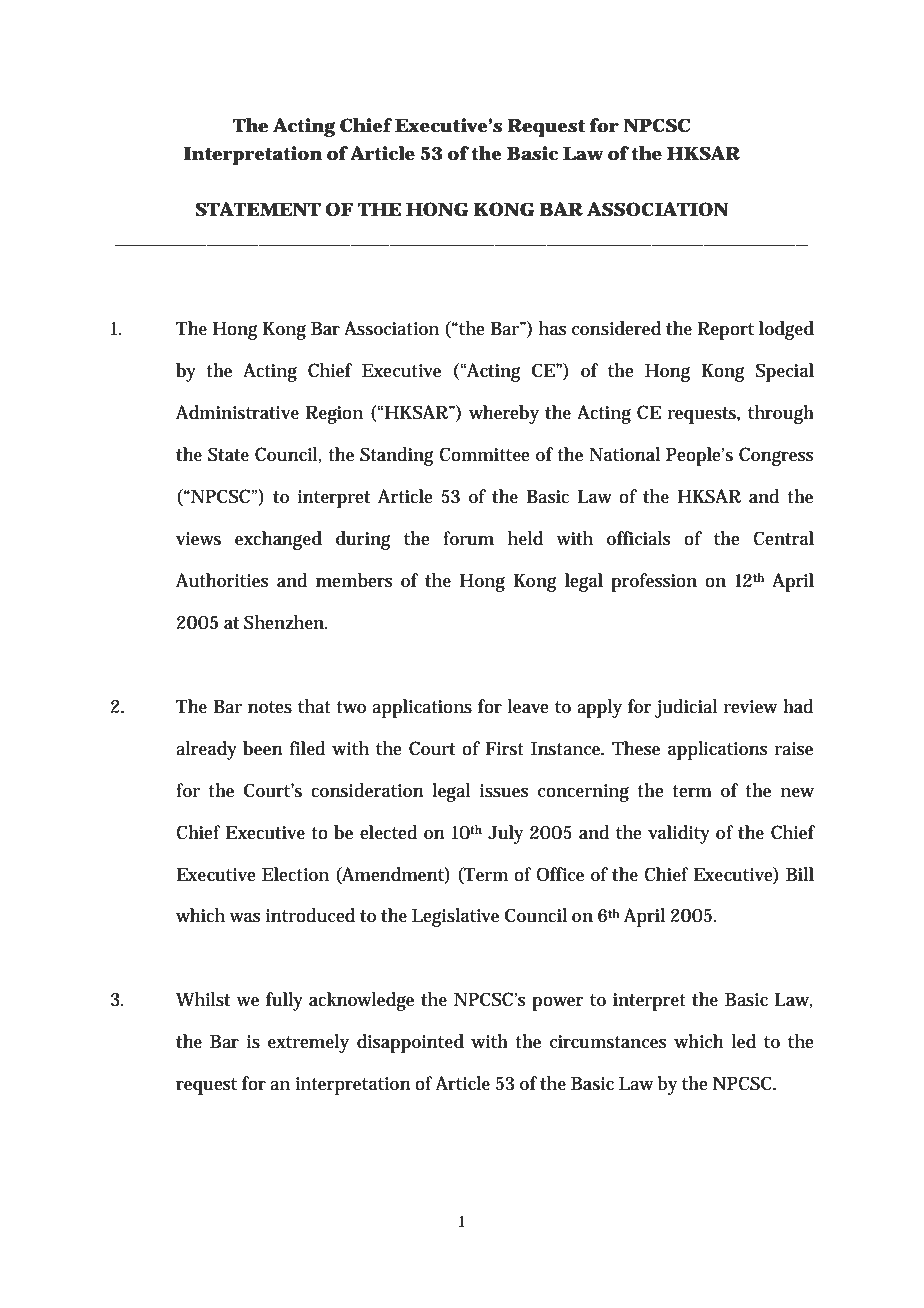 The image size is (924, 1308). I want to click on Authorities, so click(222, 580).
